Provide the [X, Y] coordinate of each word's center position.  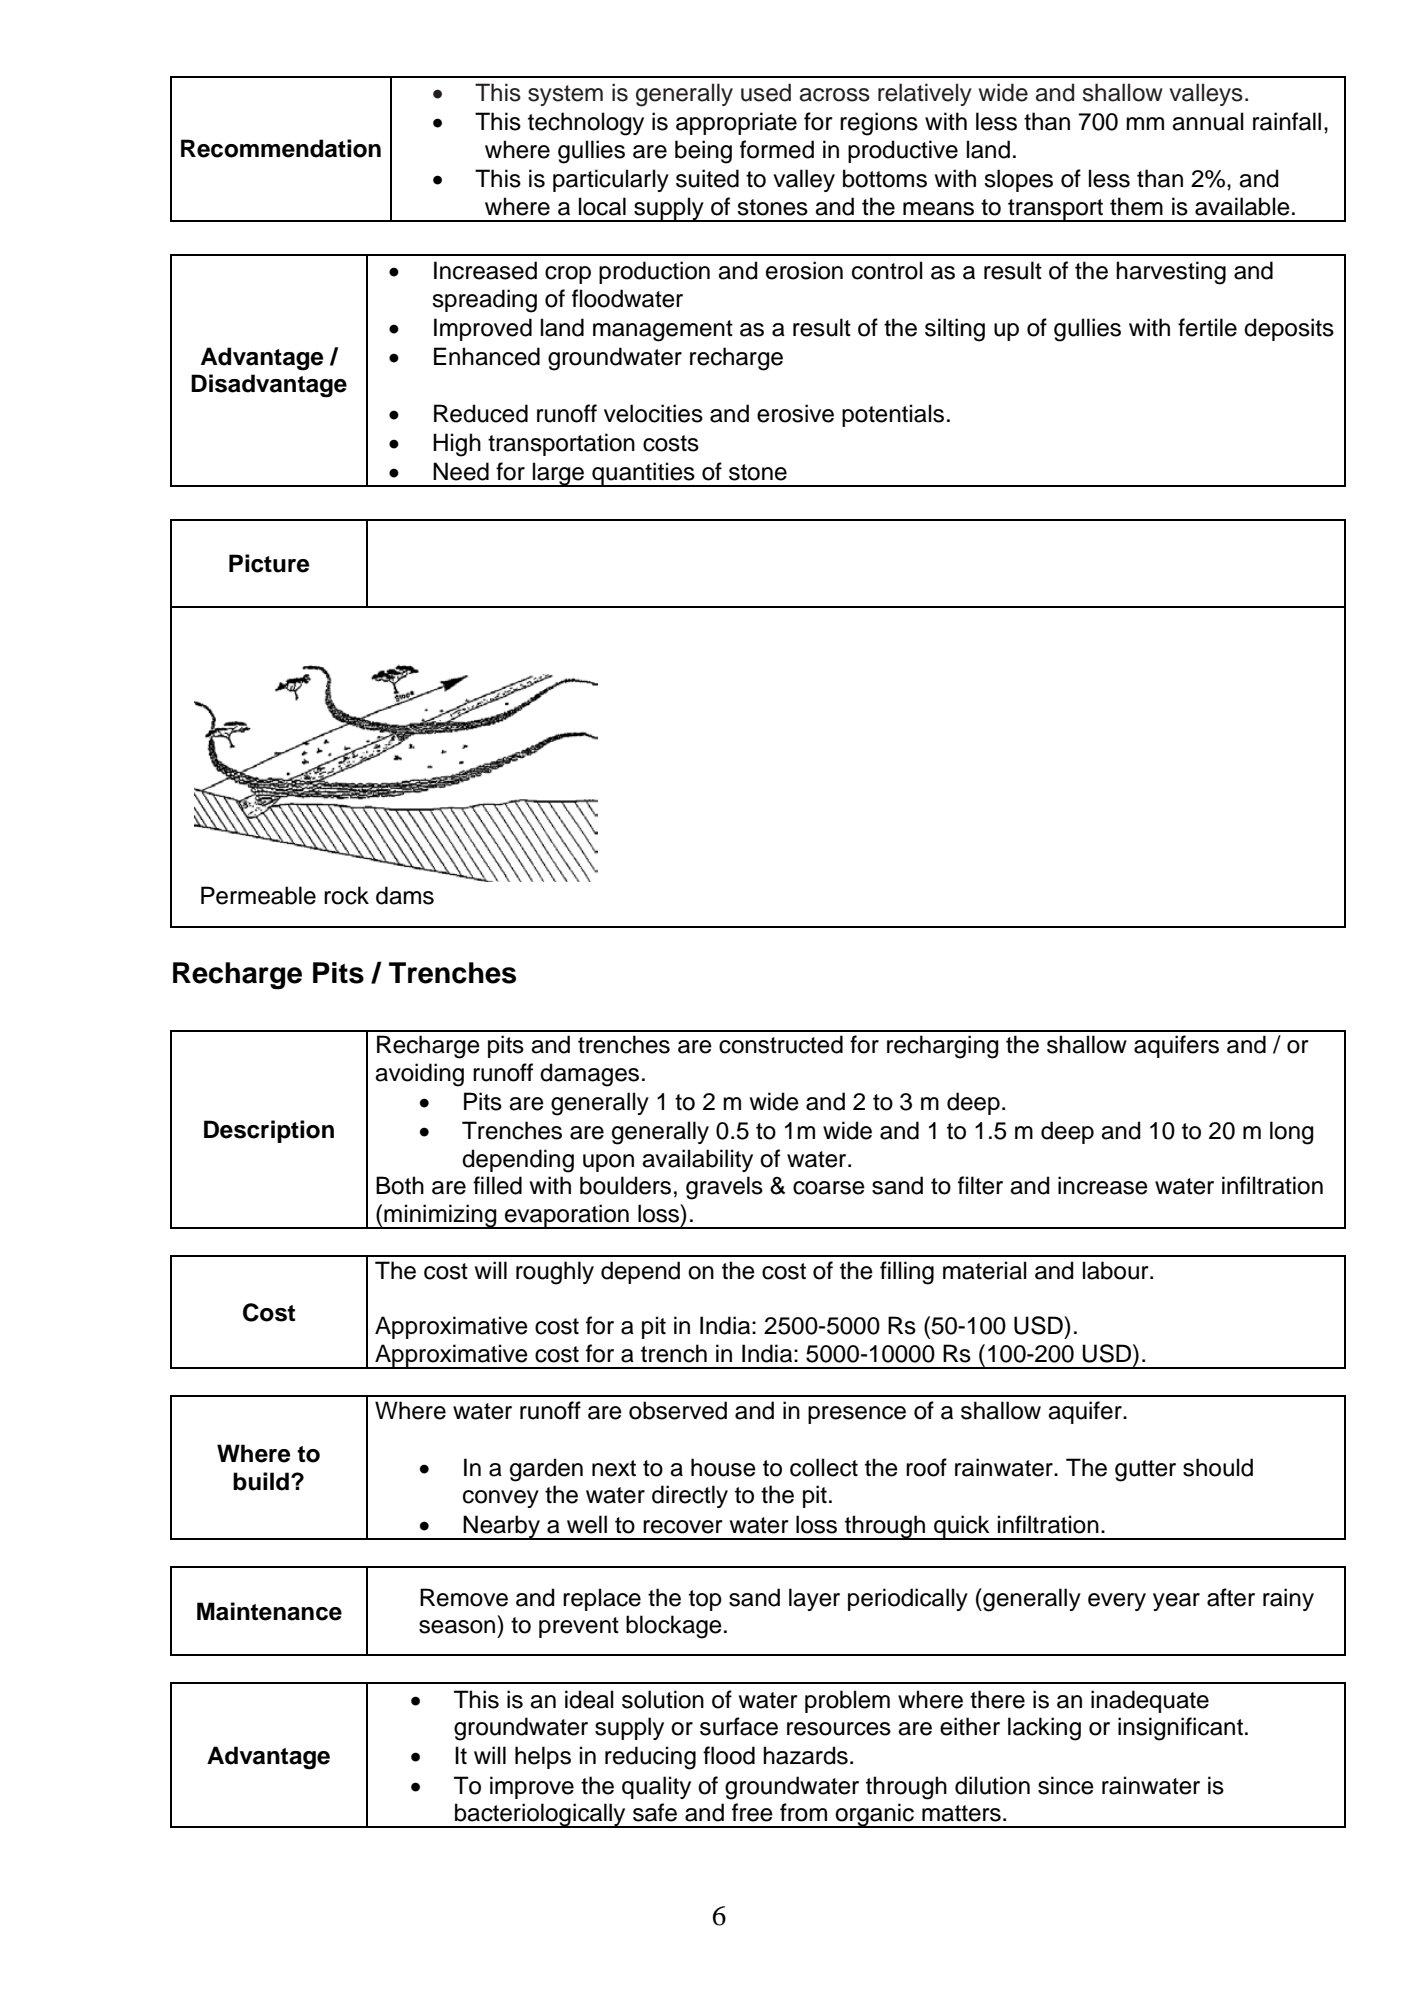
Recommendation [281, 148]
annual [1208, 121]
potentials [893, 415]
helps [543, 1757]
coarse [829, 1188]
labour [1117, 1270]
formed [777, 149]
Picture [269, 563]
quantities [643, 474]
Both [400, 1185]
